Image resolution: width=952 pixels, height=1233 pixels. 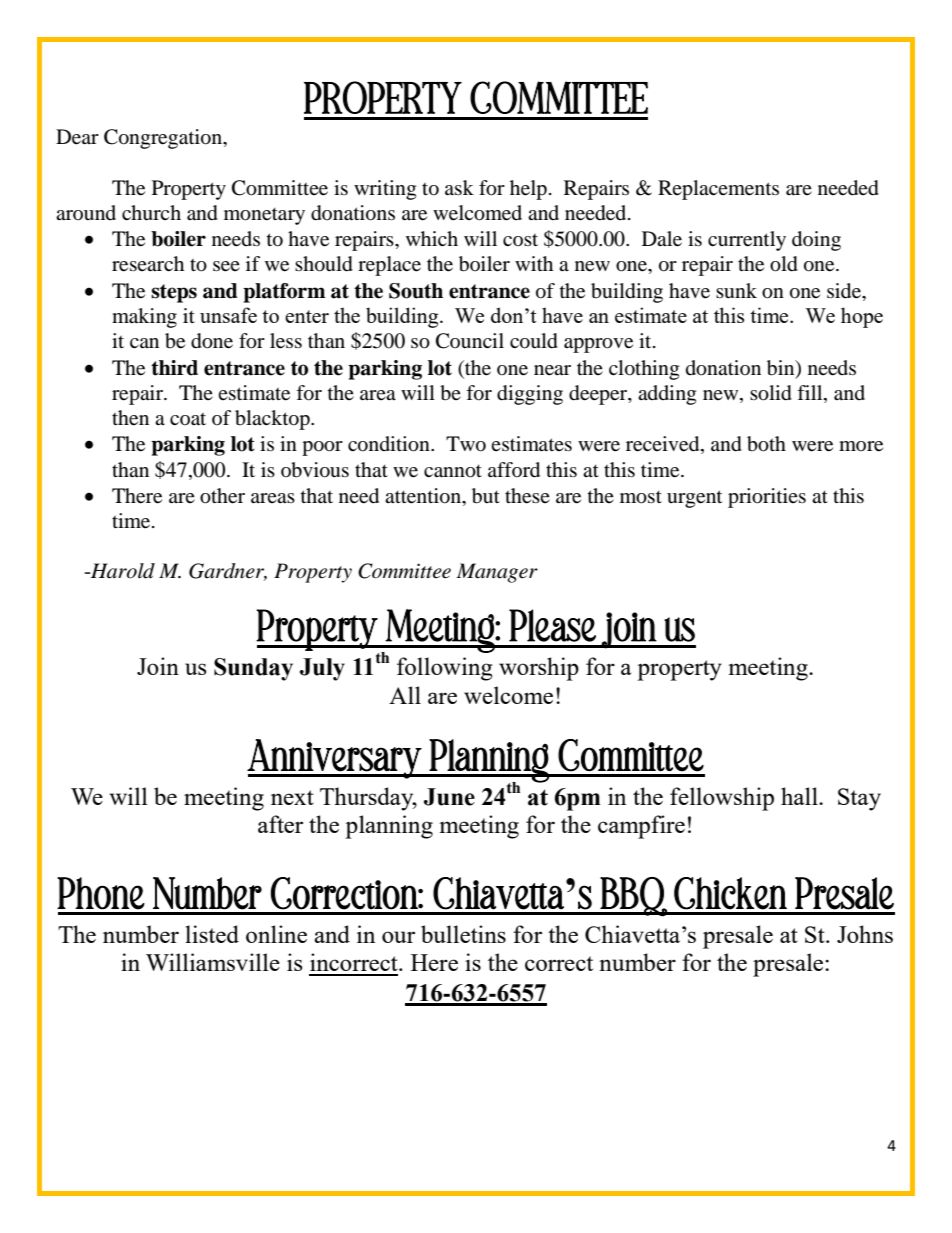 What do you see at coordinates (767, 498) in the image?
I see `priorities` at bounding box center [767, 498].
